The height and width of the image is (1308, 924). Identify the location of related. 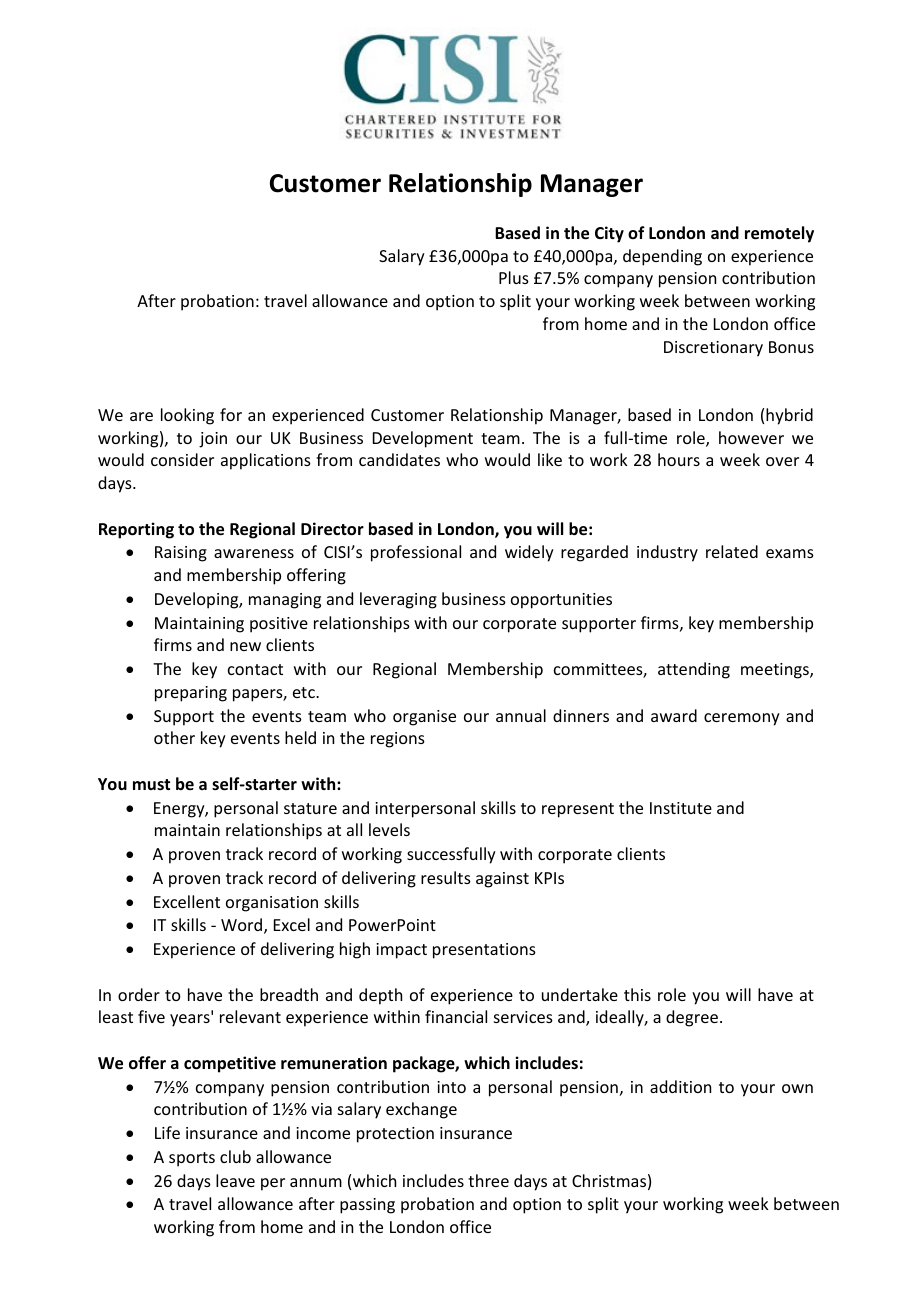
(732, 551).
